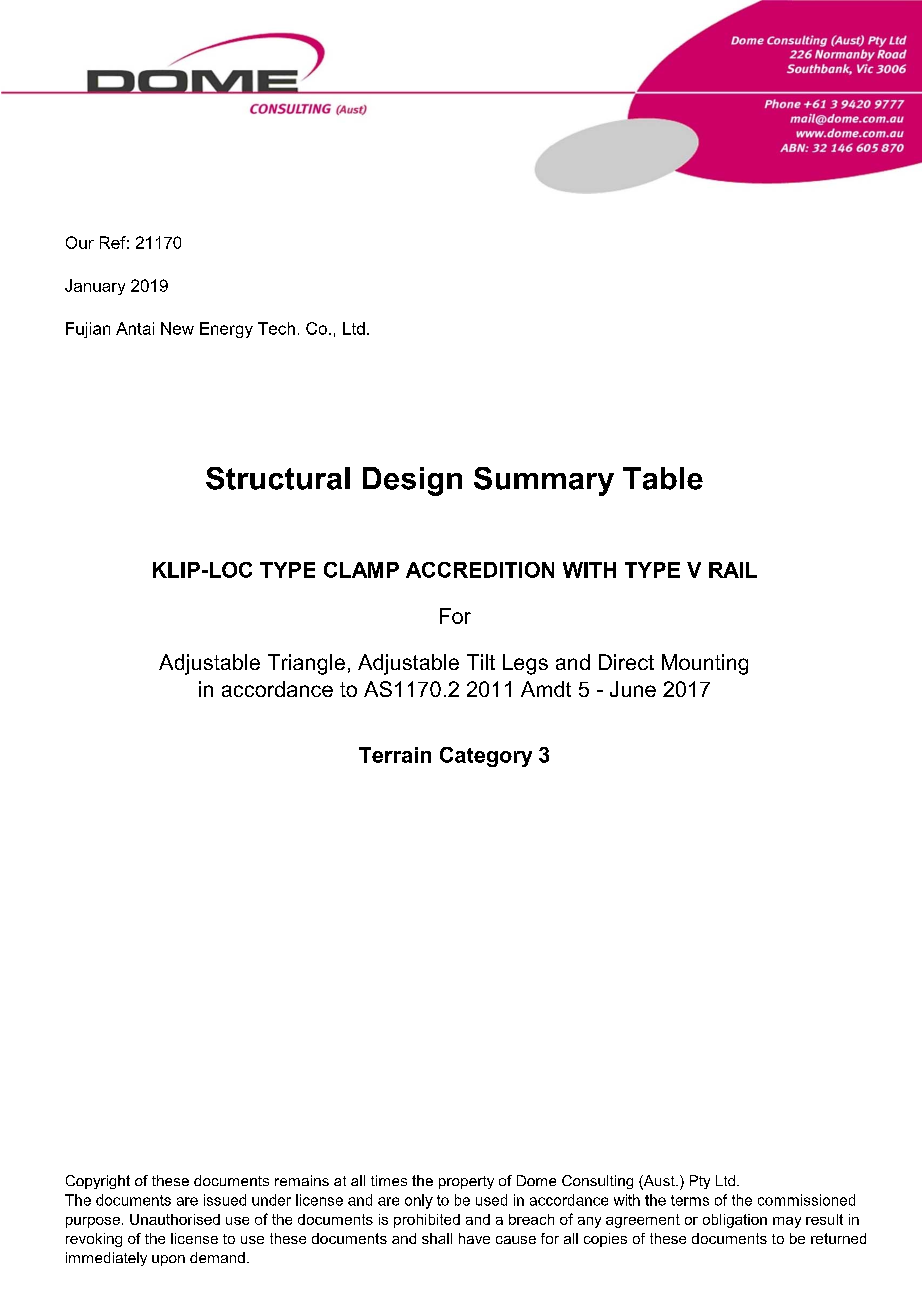 The height and width of the screenshot is (1308, 924). What do you see at coordinates (276, 328) in the screenshot?
I see `Tech` at bounding box center [276, 328].
